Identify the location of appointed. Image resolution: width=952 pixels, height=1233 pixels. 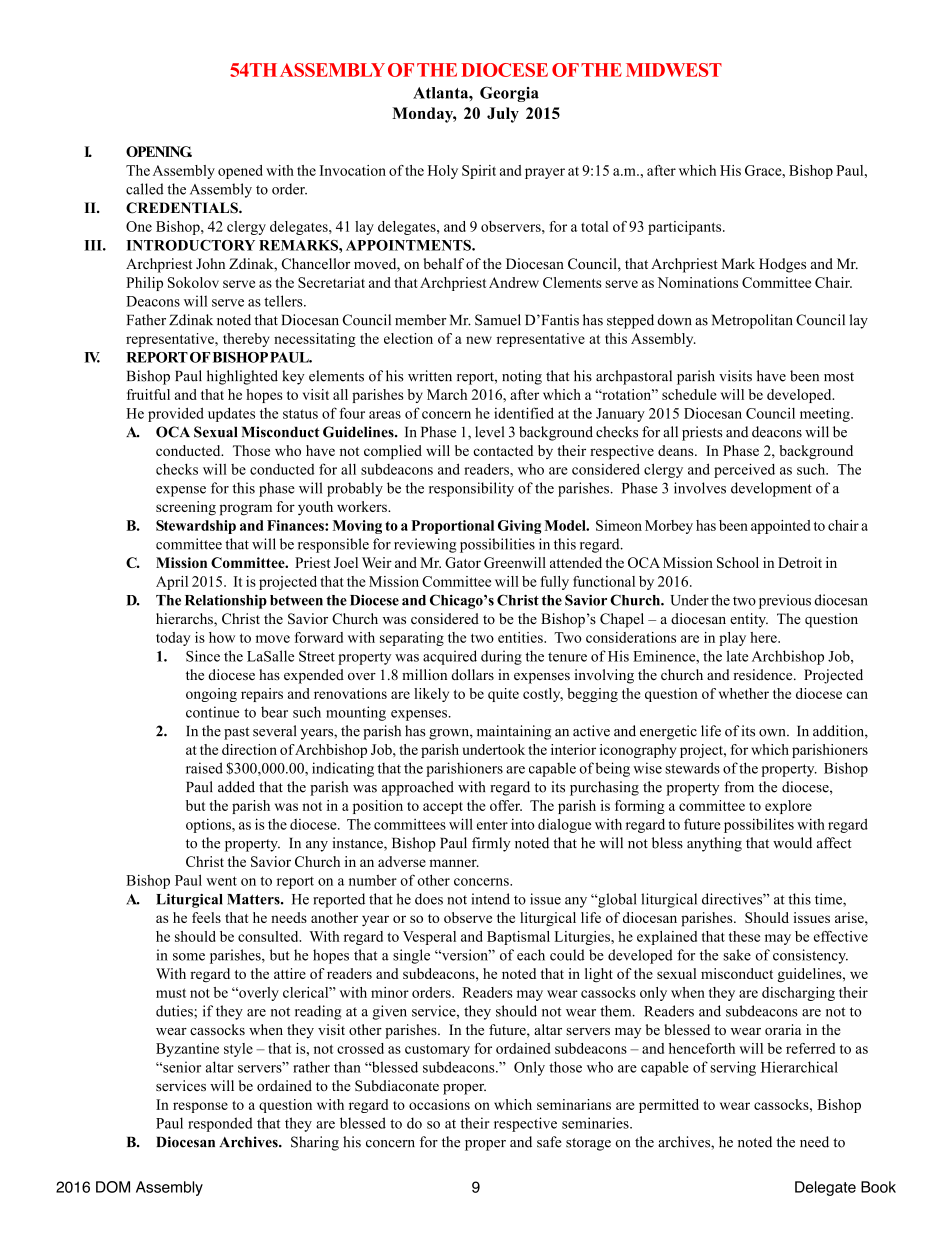
(780, 527).
